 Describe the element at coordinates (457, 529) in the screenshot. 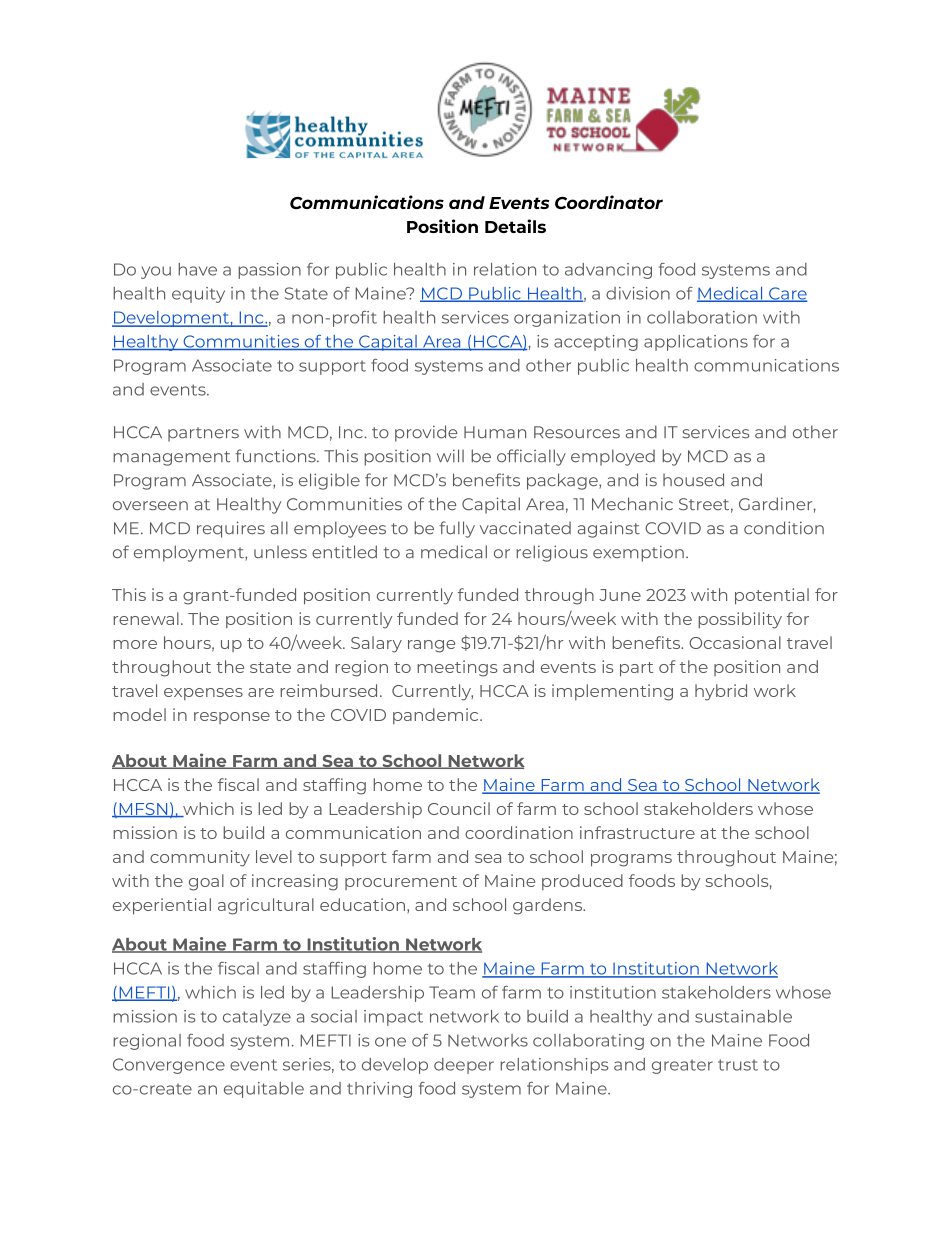

I see `fully` at that location.
